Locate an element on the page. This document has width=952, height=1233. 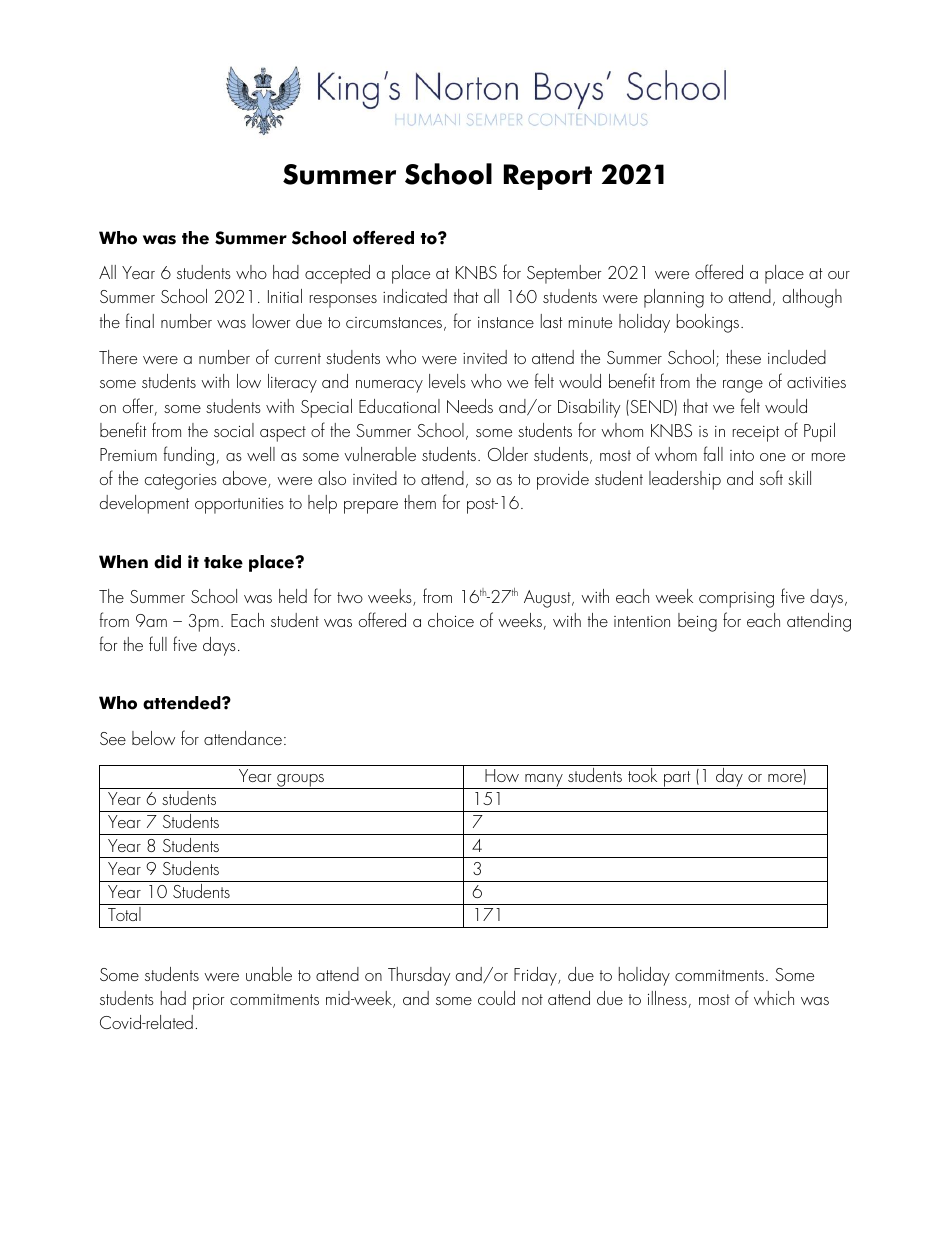
There is located at coordinates (118, 357).
